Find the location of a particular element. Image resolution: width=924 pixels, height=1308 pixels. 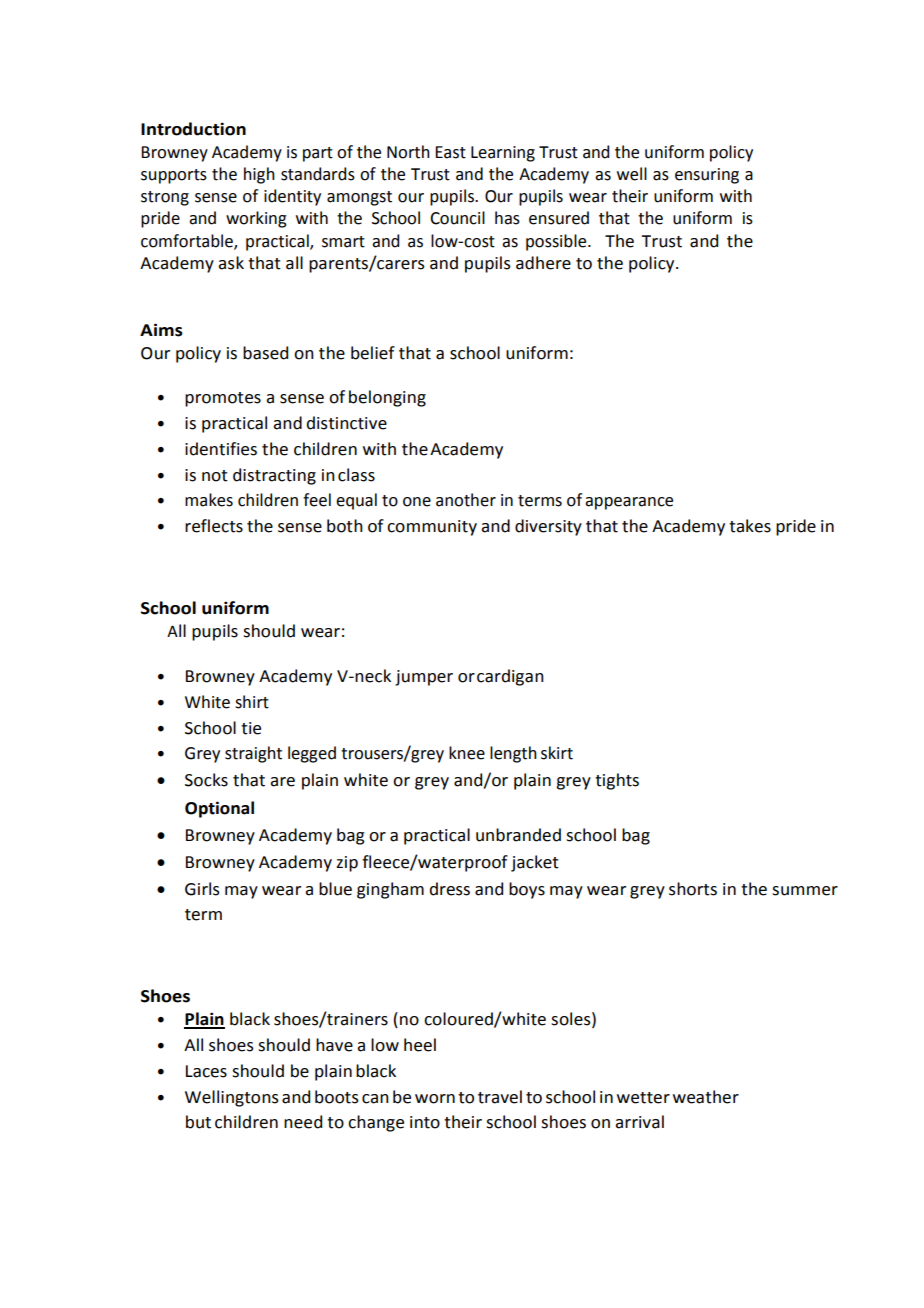

Laces is located at coordinates (206, 1071).
